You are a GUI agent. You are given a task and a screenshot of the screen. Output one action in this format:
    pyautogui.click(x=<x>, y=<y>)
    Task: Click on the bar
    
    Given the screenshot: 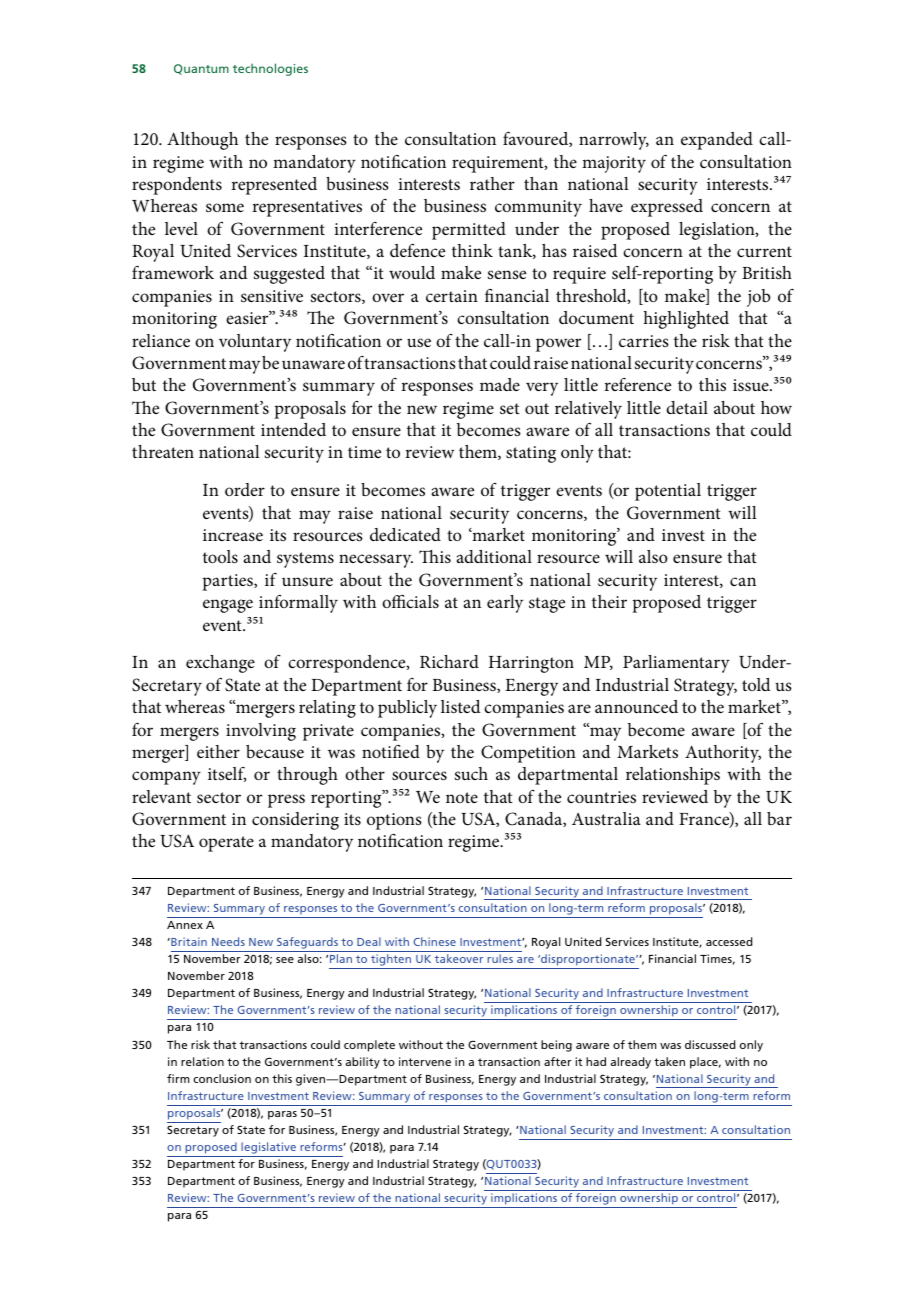 What is the action you would take?
    pyautogui.click(x=779, y=818)
